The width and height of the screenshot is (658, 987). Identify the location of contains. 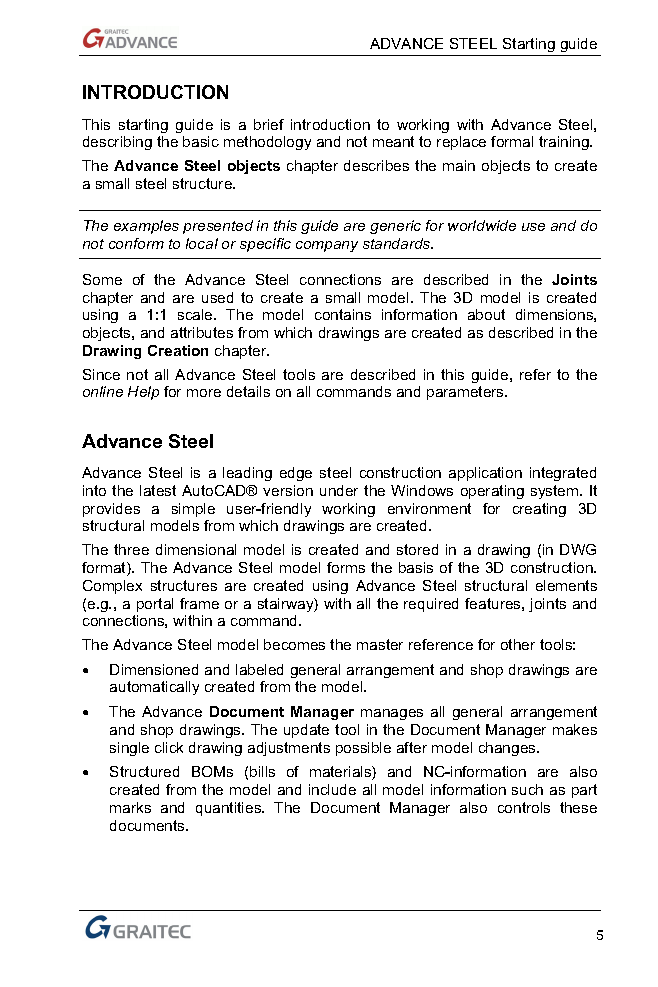
(343, 314).
